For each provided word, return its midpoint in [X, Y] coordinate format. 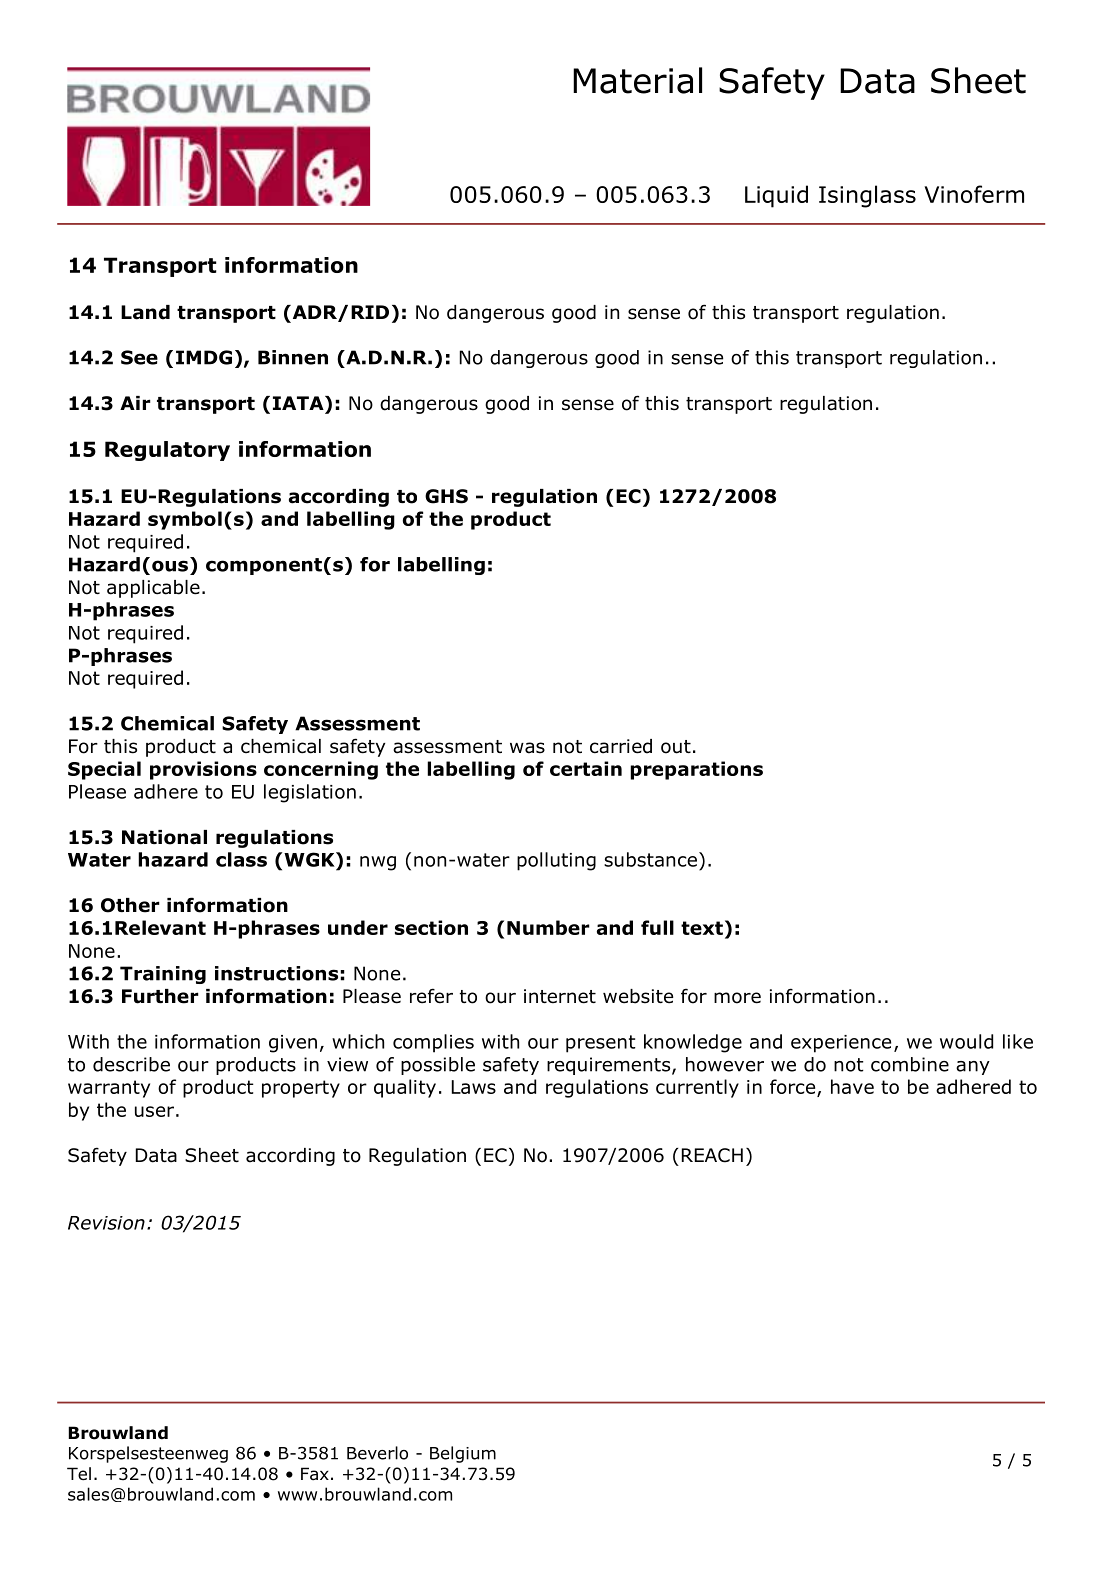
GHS [446, 496]
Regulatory [167, 451]
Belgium [463, 1454]
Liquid [776, 196]
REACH [712, 1155]
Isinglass [867, 196]
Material [637, 80]
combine [910, 1064]
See [139, 357]
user [154, 1111]
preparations [696, 770]
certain [586, 768]
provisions [203, 770]
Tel [79, 1474]
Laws [474, 1087]
